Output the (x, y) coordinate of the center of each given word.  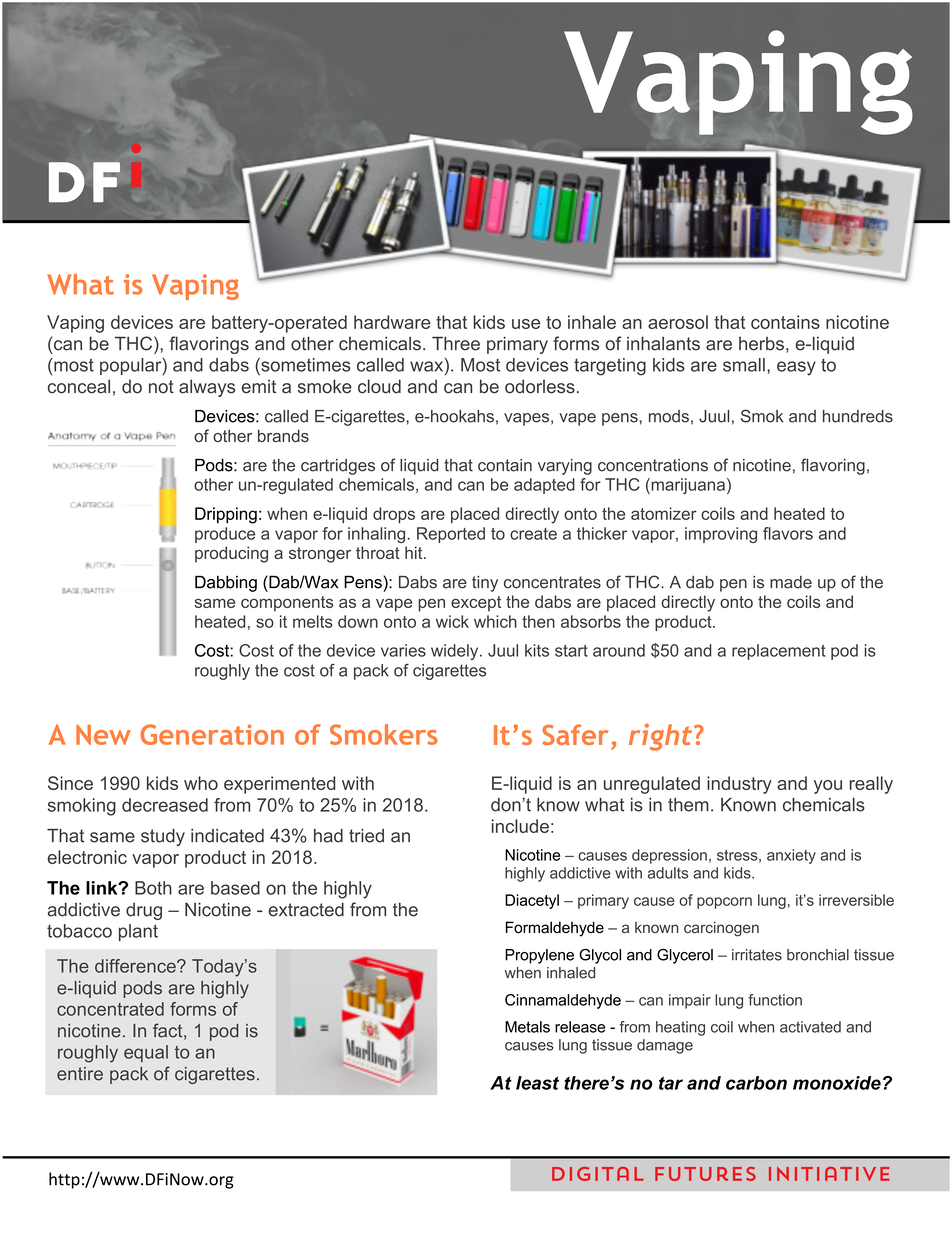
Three (456, 343)
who (201, 783)
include (520, 826)
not (161, 387)
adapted (544, 486)
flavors (788, 533)
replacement (779, 652)
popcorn (724, 903)
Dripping (226, 515)
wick (452, 621)
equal (146, 1053)
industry (739, 785)
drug (144, 911)
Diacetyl (532, 901)
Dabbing (226, 583)
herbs (761, 344)
